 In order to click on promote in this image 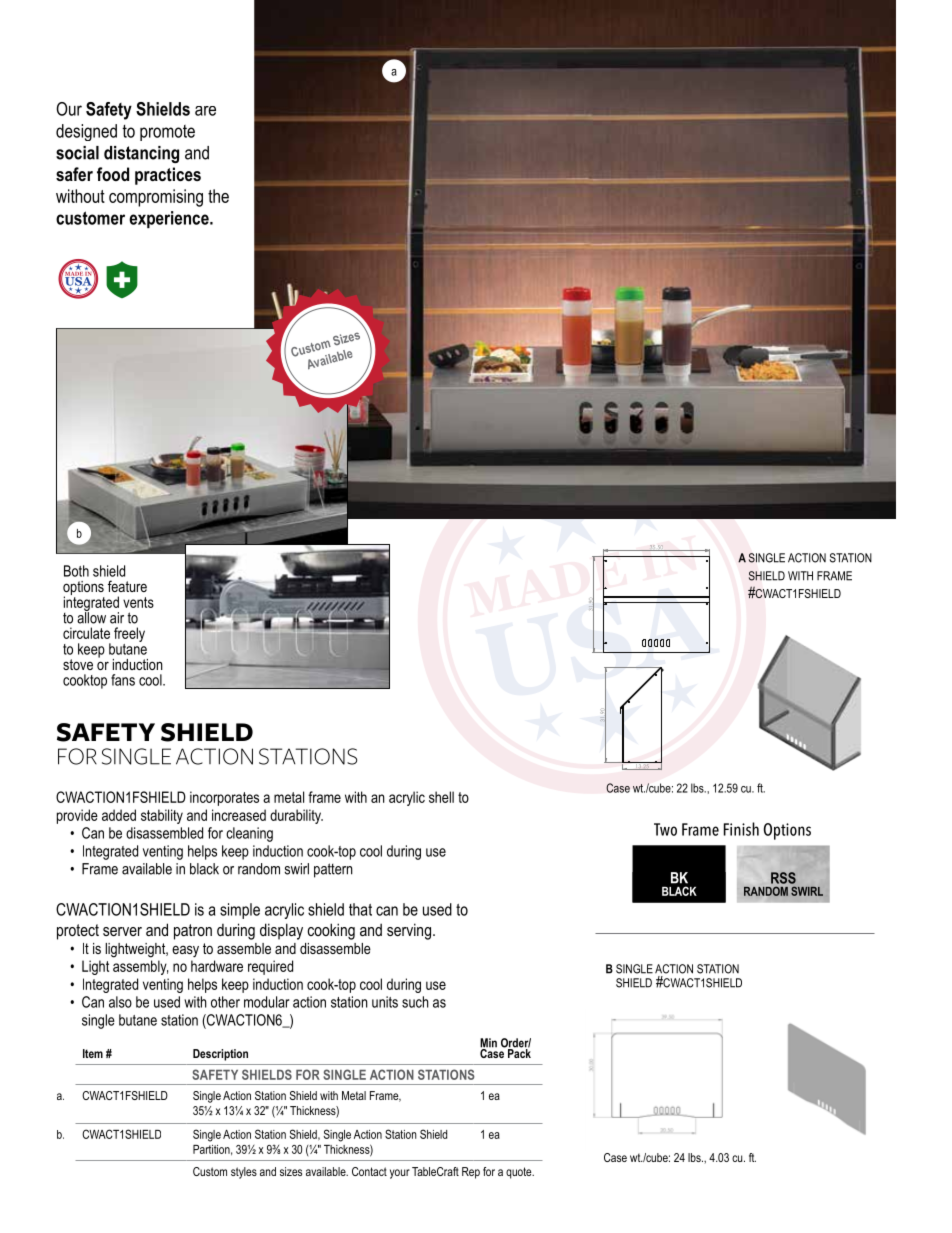, I will do `click(167, 133)`.
